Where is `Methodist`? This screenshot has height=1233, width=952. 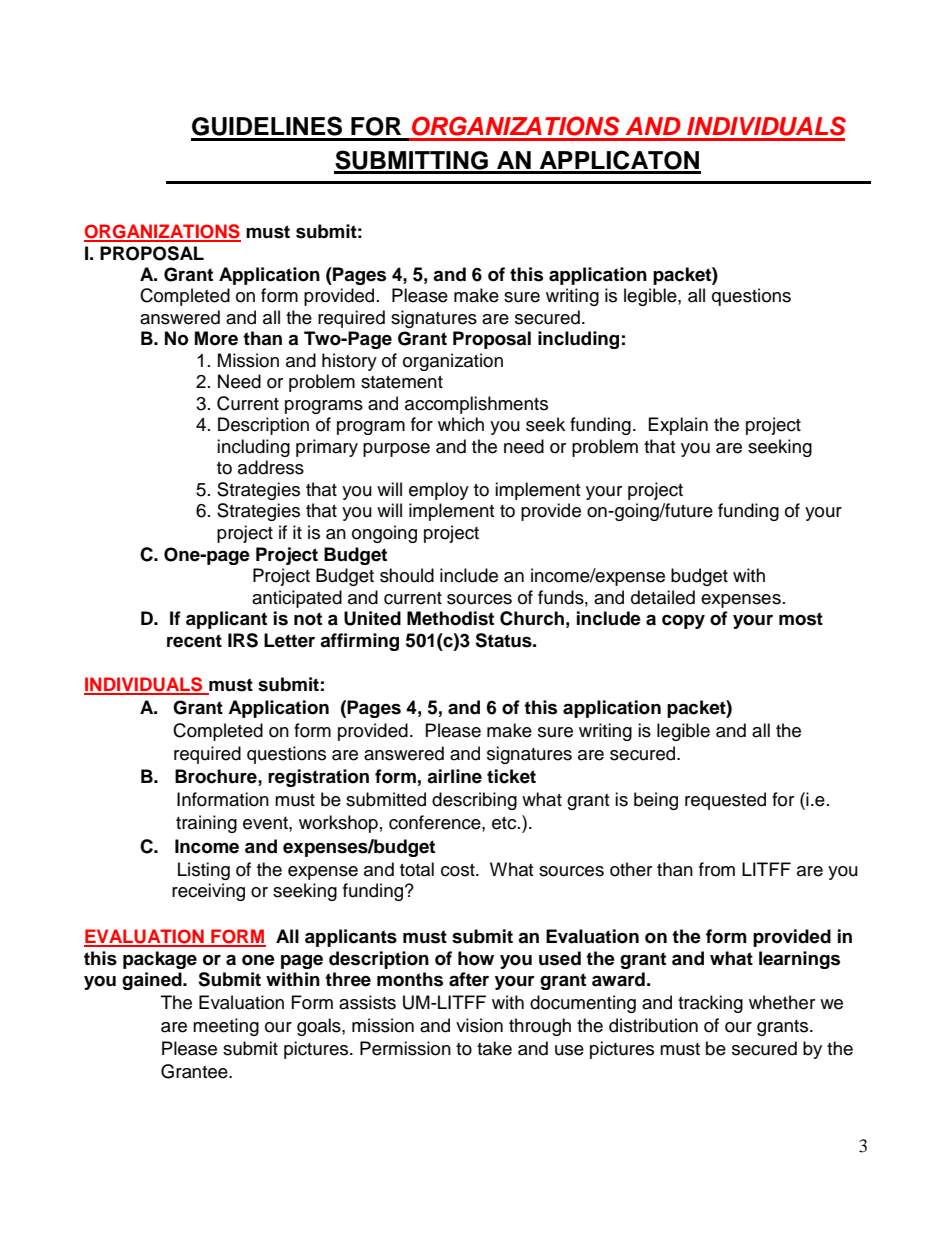
Methodist is located at coordinates (450, 618).
